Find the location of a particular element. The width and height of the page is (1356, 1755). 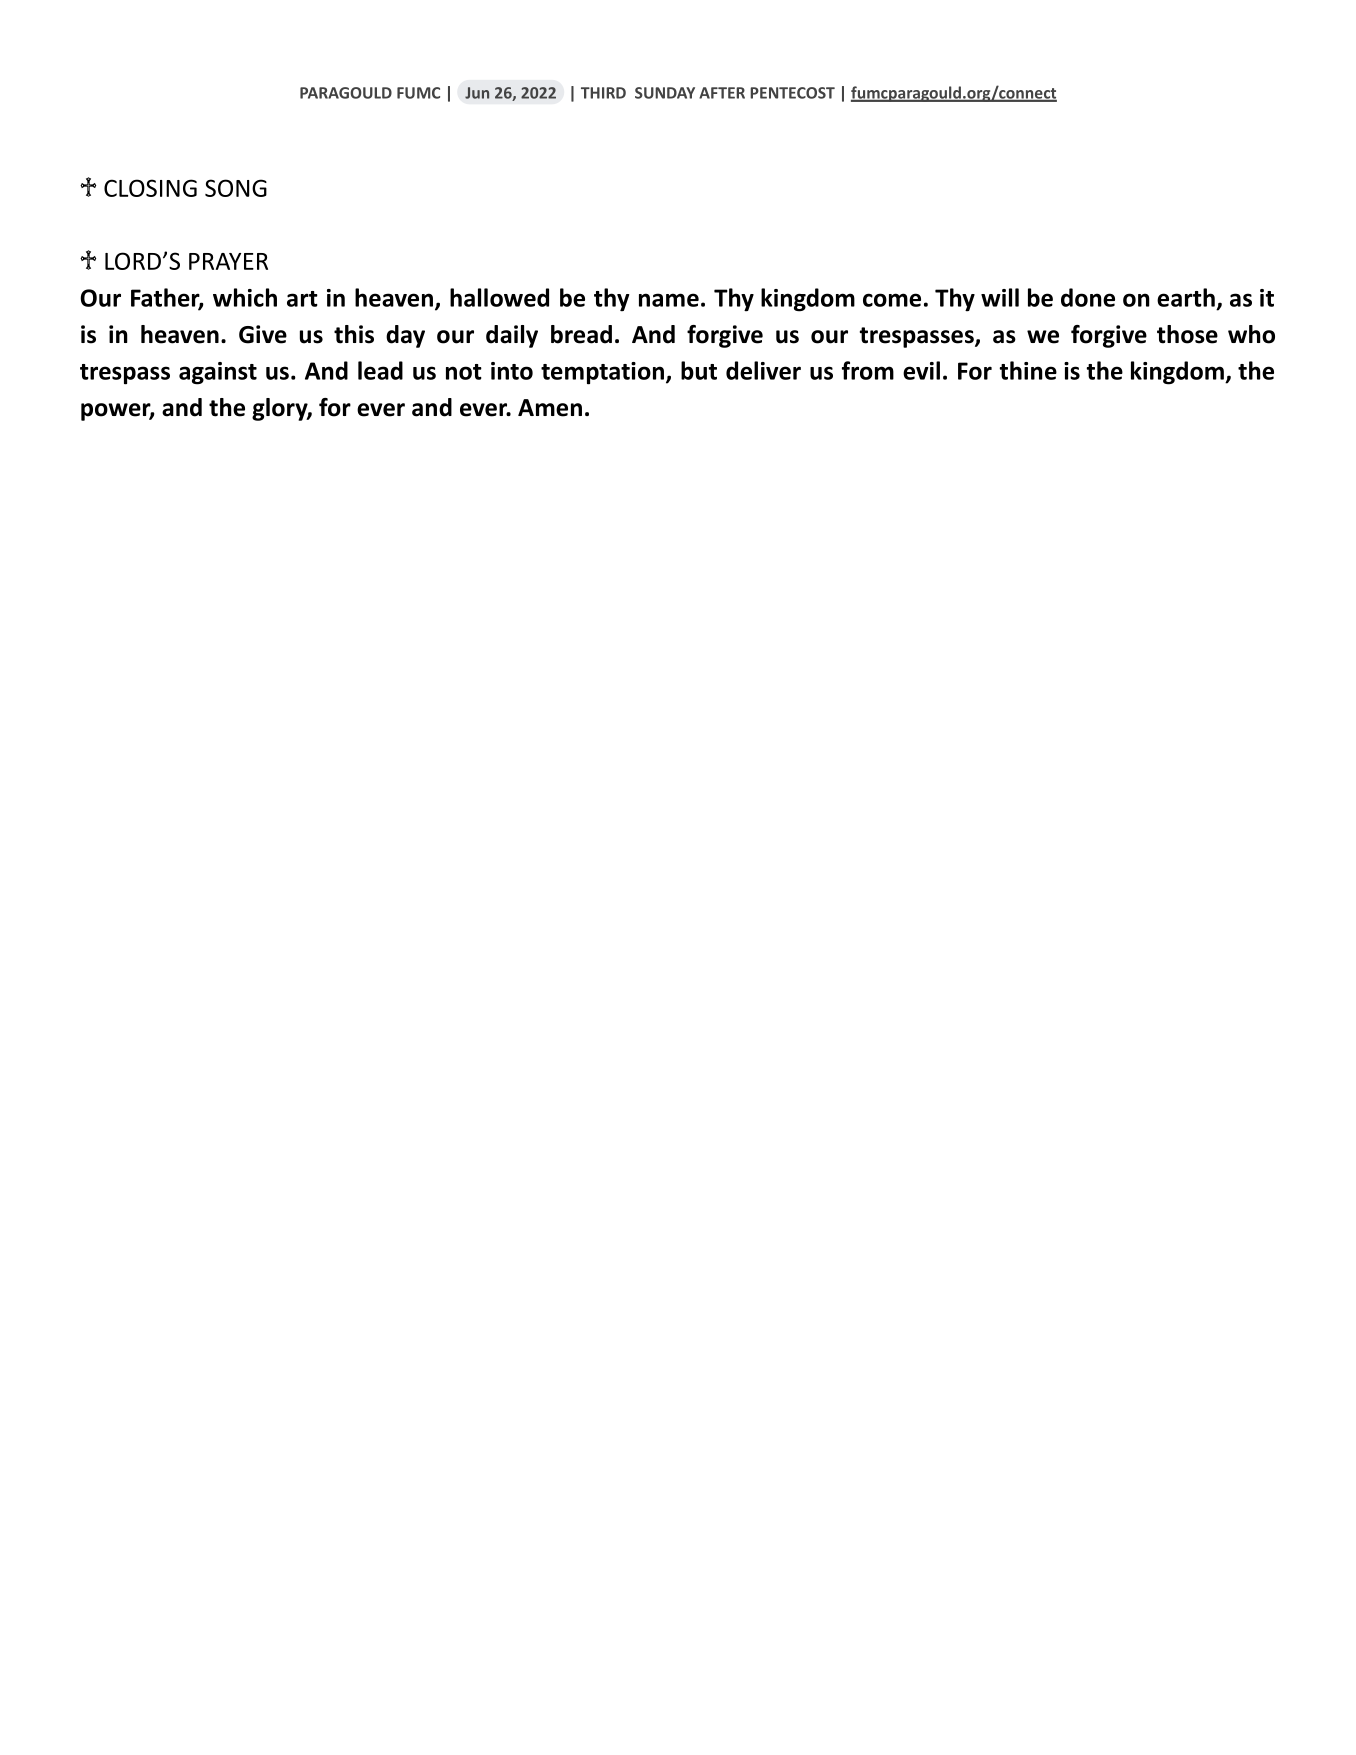

Jun is located at coordinates (477, 93).
